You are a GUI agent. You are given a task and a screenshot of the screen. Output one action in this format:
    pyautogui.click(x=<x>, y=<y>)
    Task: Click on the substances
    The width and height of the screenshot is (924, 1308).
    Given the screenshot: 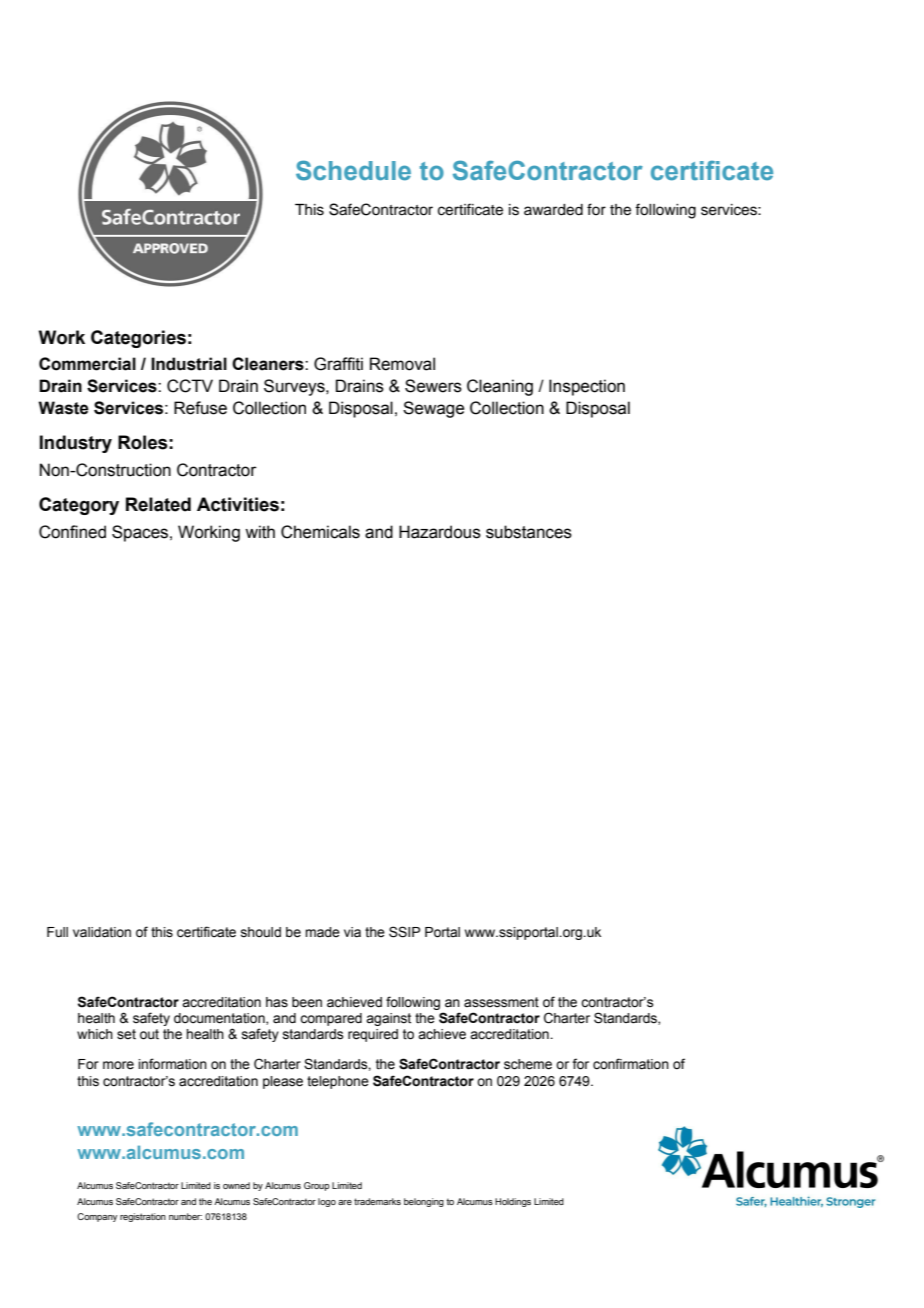 What is the action you would take?
    pyautogui.click(x=529, y=532)
